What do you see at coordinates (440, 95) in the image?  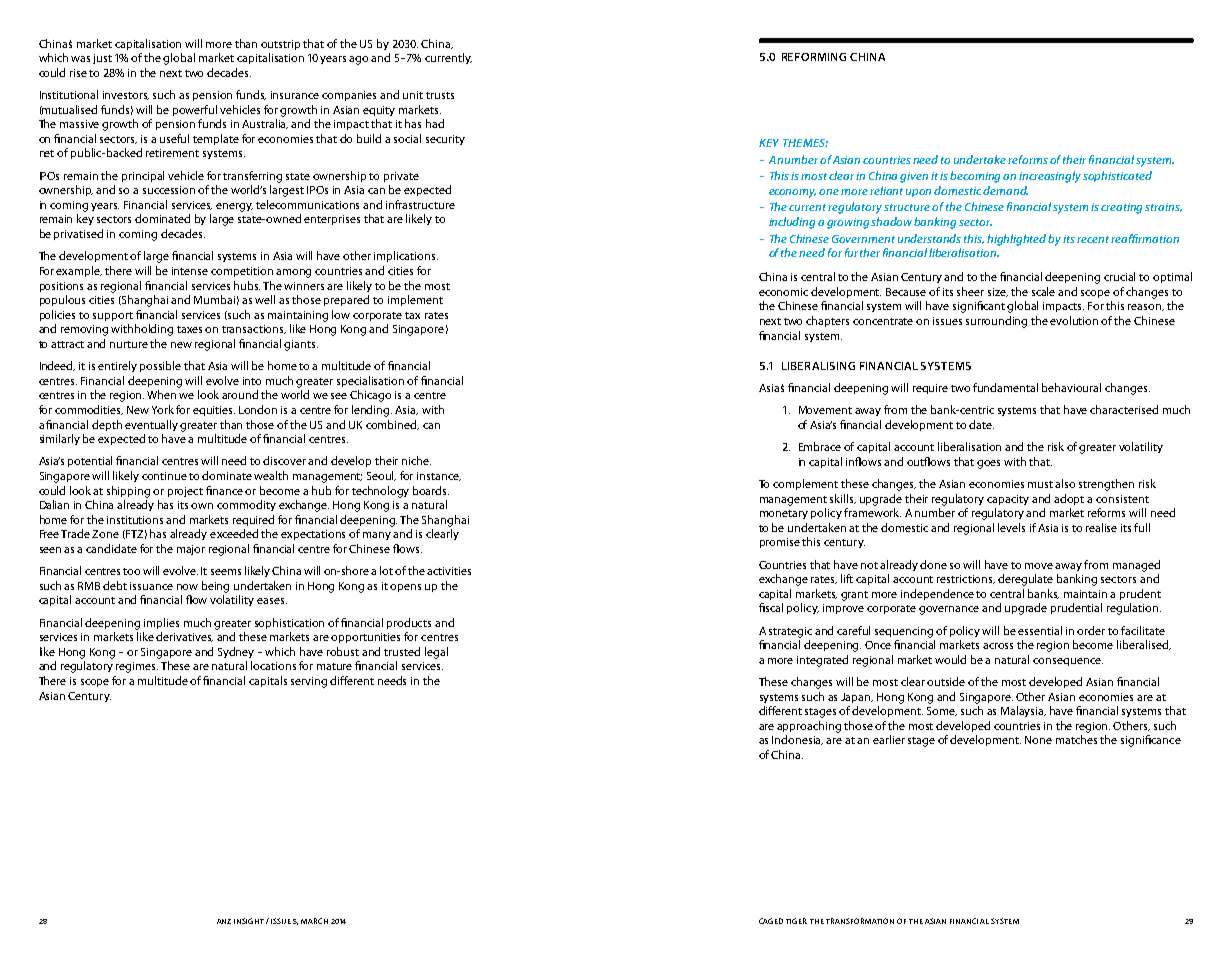 I see `trusts` at bounding box center [440, 95].
